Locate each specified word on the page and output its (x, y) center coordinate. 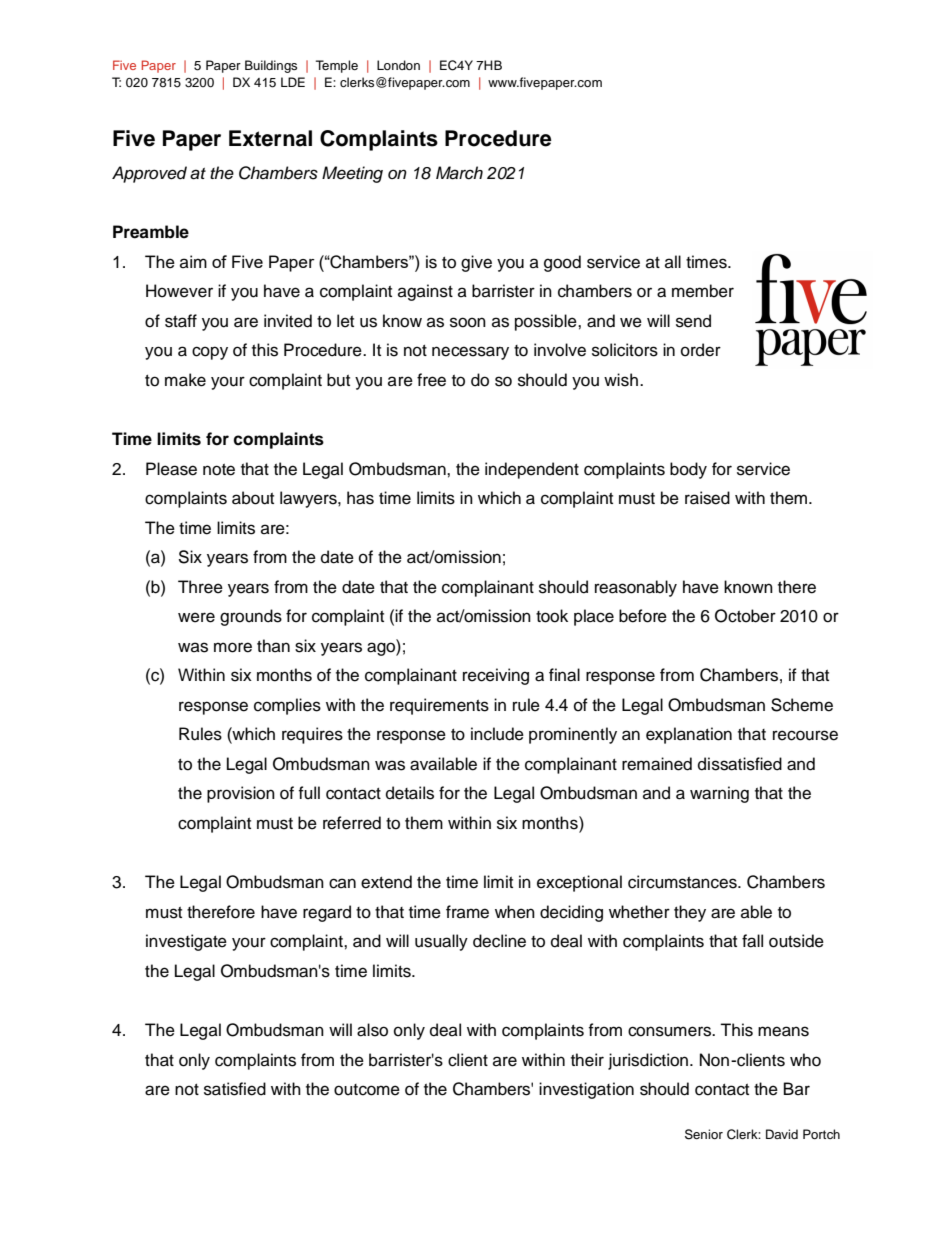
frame (467, 912)
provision (241, 794)
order (701, 350)
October (745, 616)
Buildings (271, 66)
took (552, 616)
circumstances (683, 882)
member (703, 291)
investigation (586, 1090)
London (398, 65)
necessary (470, 353)
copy (210, 353)
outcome (367, 1090)
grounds (251, 617)
